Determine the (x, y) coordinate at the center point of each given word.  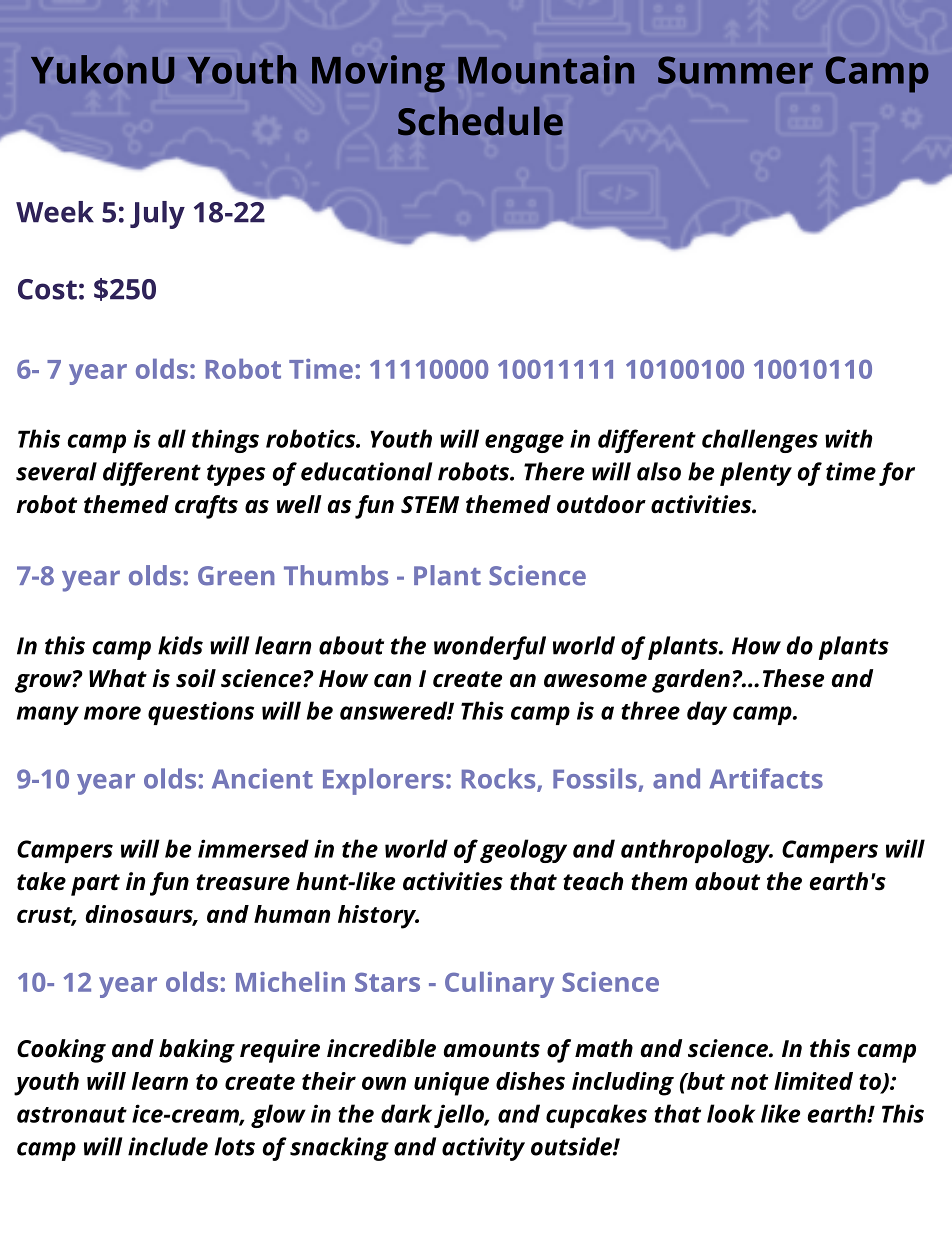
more (112, 713)
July (157, 215)
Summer (735, 70)
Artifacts (766, 778)
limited (813, 1081)
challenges (760, 441)
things (225, 441)
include (168, 1146)
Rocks (500, 779)
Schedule (480, 121)
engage (524, 443)
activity (483, 1149)
